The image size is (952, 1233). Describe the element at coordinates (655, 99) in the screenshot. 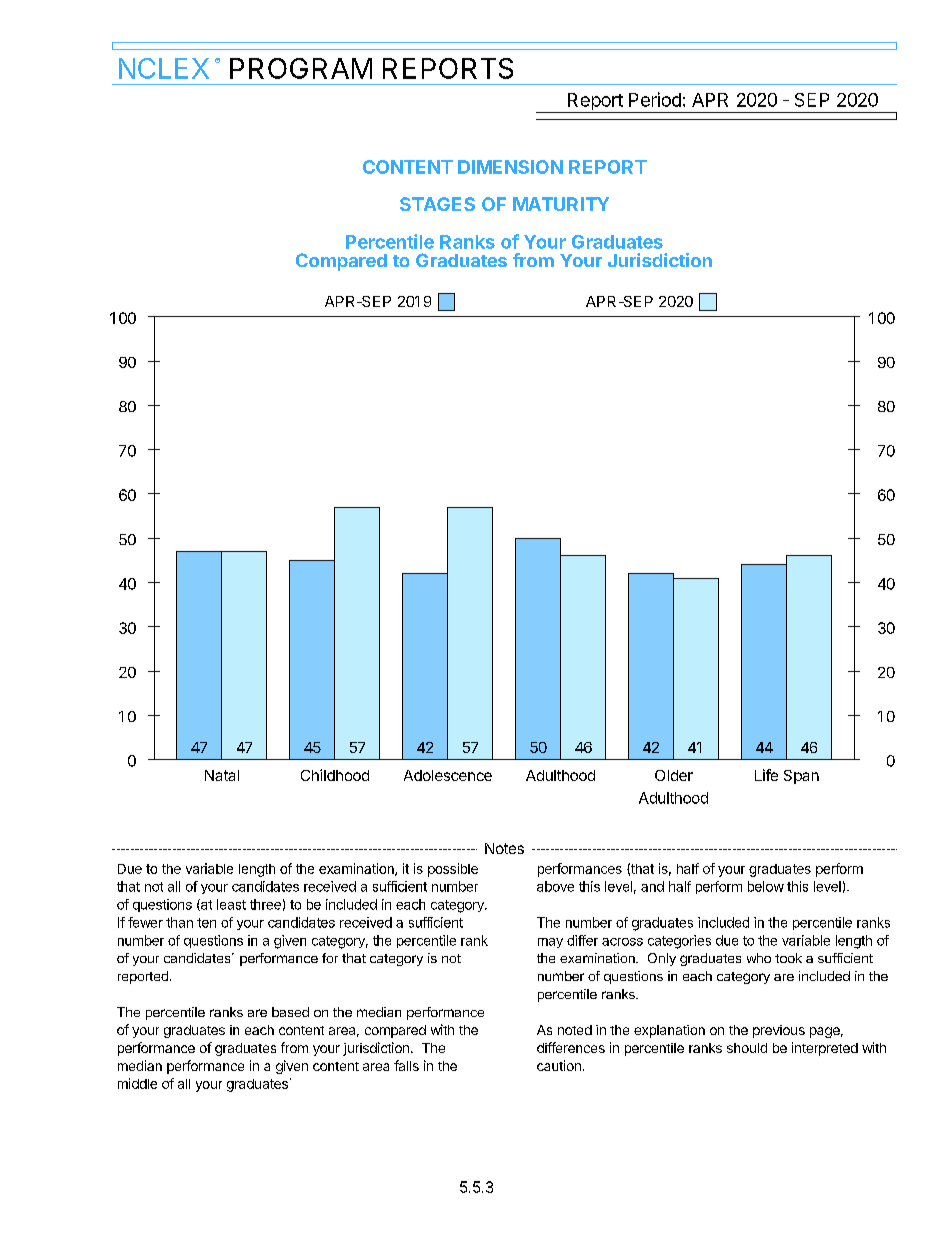

I see `Period` at that location.
